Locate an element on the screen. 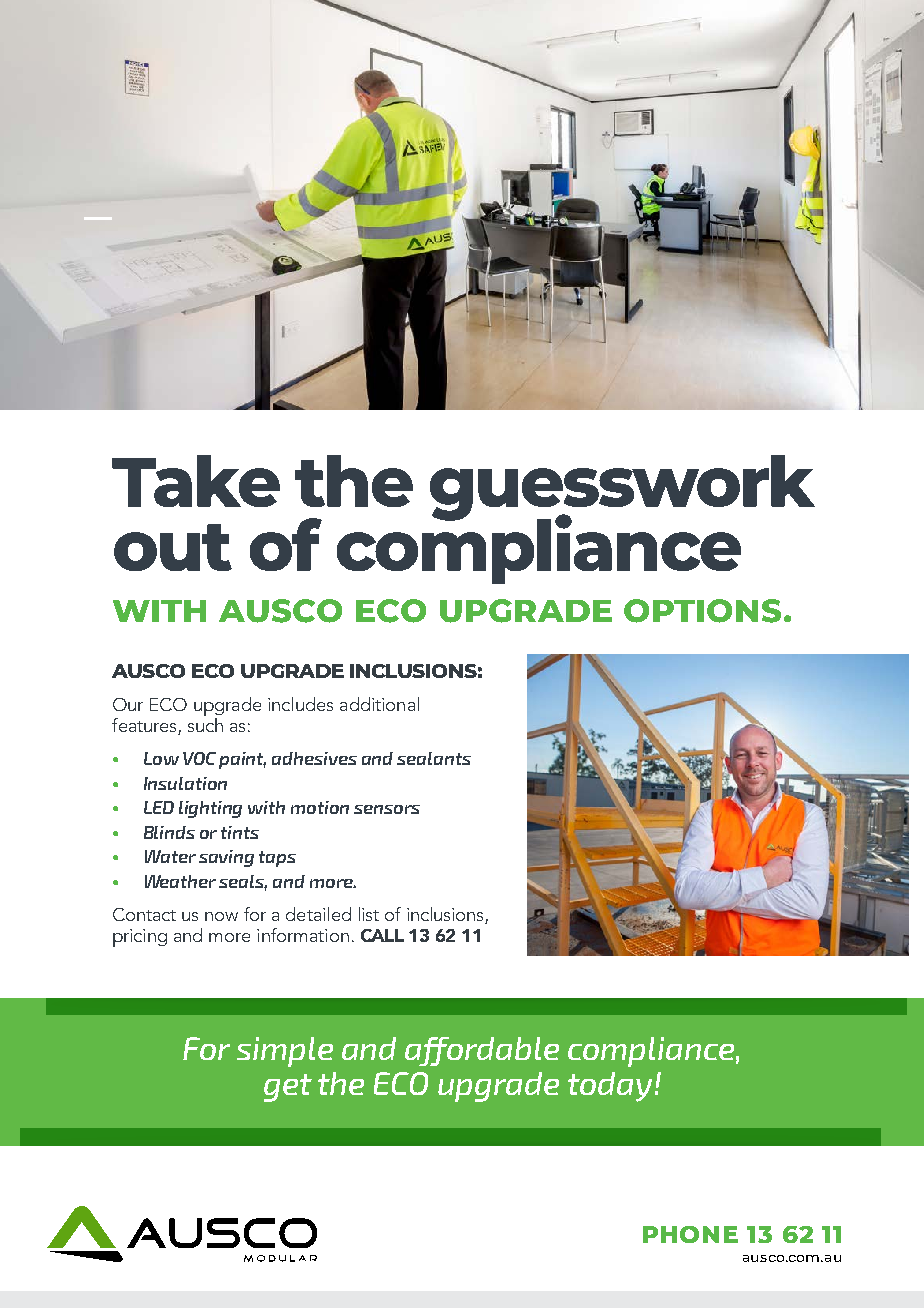 This screenshot has height=1308, width=924. Water is located at coordinates (170, 856).
